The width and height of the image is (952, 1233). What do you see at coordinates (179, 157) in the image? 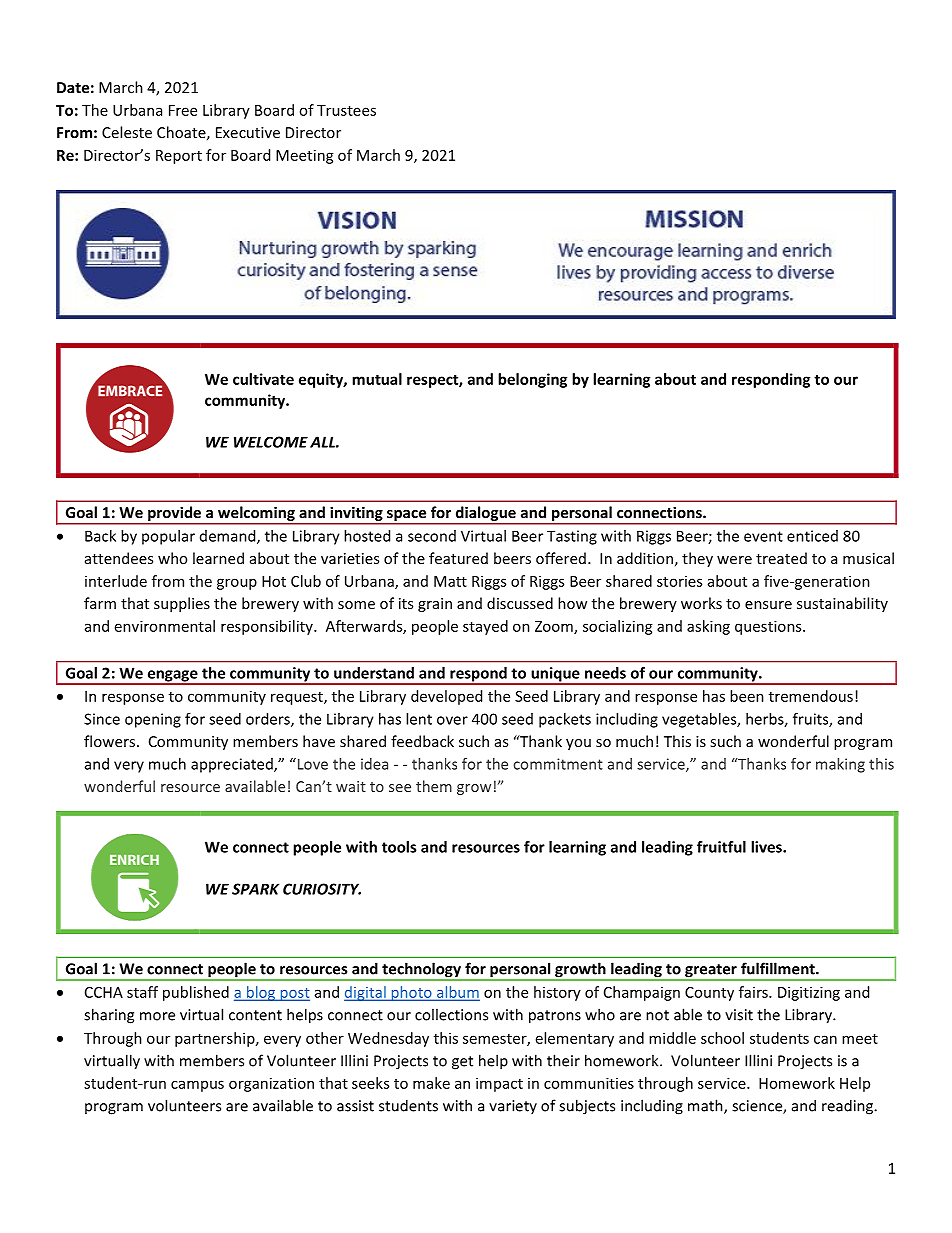
I see `Report` at bounding box center [179, 157].
